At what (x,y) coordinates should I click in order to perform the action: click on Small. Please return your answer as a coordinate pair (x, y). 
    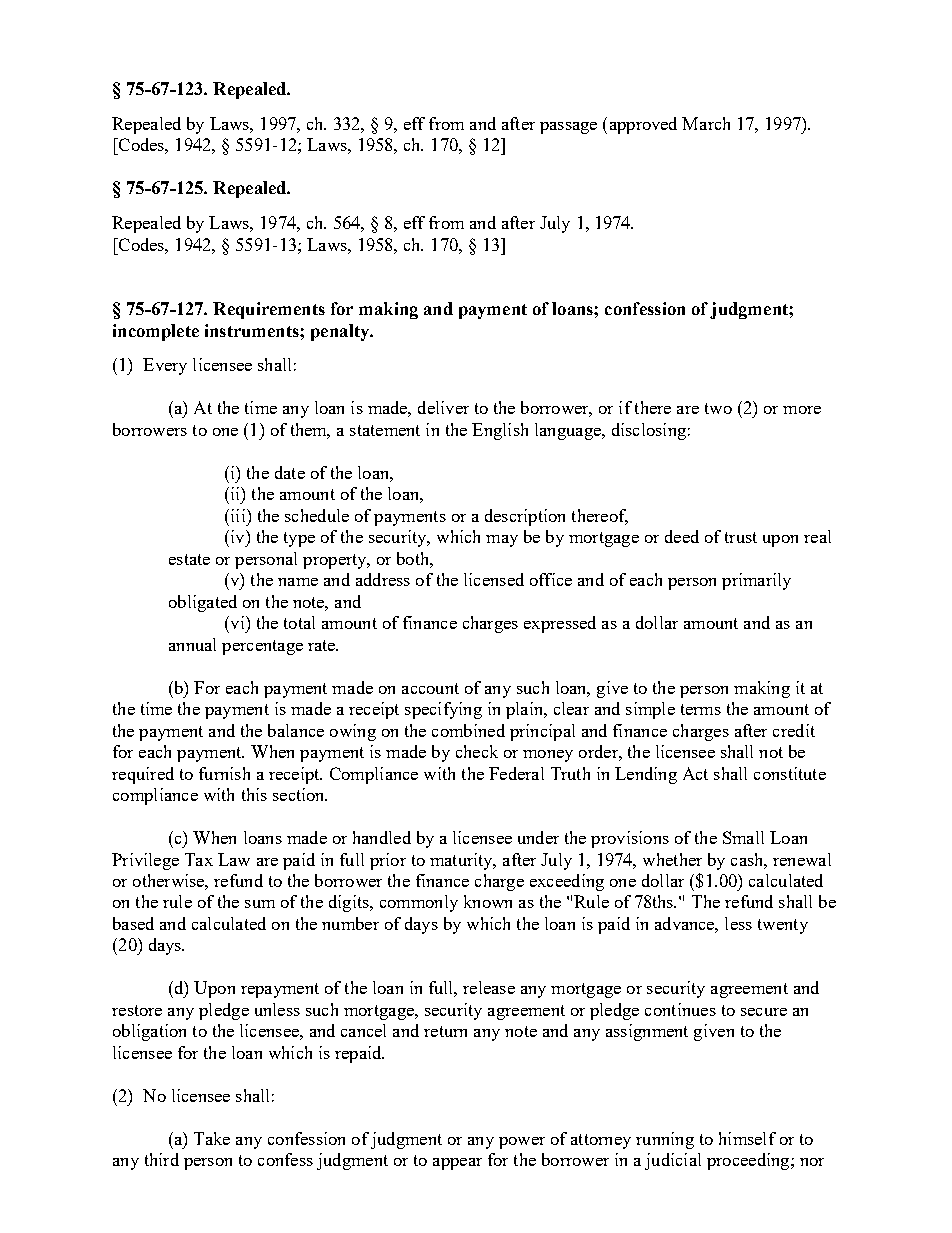
    Looking at the image, I should click on (743, 837).
